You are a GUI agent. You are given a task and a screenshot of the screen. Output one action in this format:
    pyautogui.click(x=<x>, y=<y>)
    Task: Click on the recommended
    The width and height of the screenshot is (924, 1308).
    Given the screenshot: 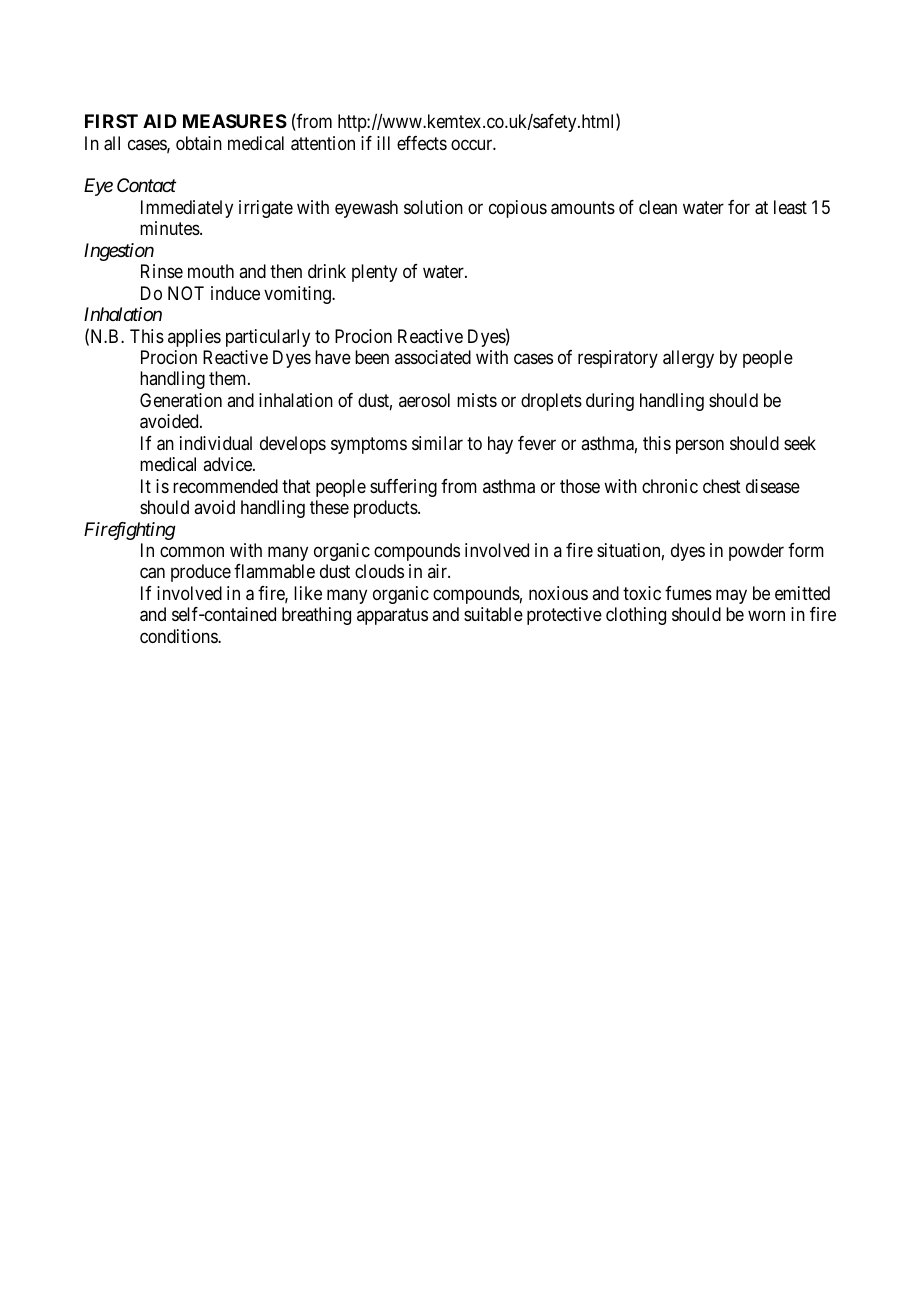 What is the action you would take?
    pyautogui.click(x=225, y=486)
